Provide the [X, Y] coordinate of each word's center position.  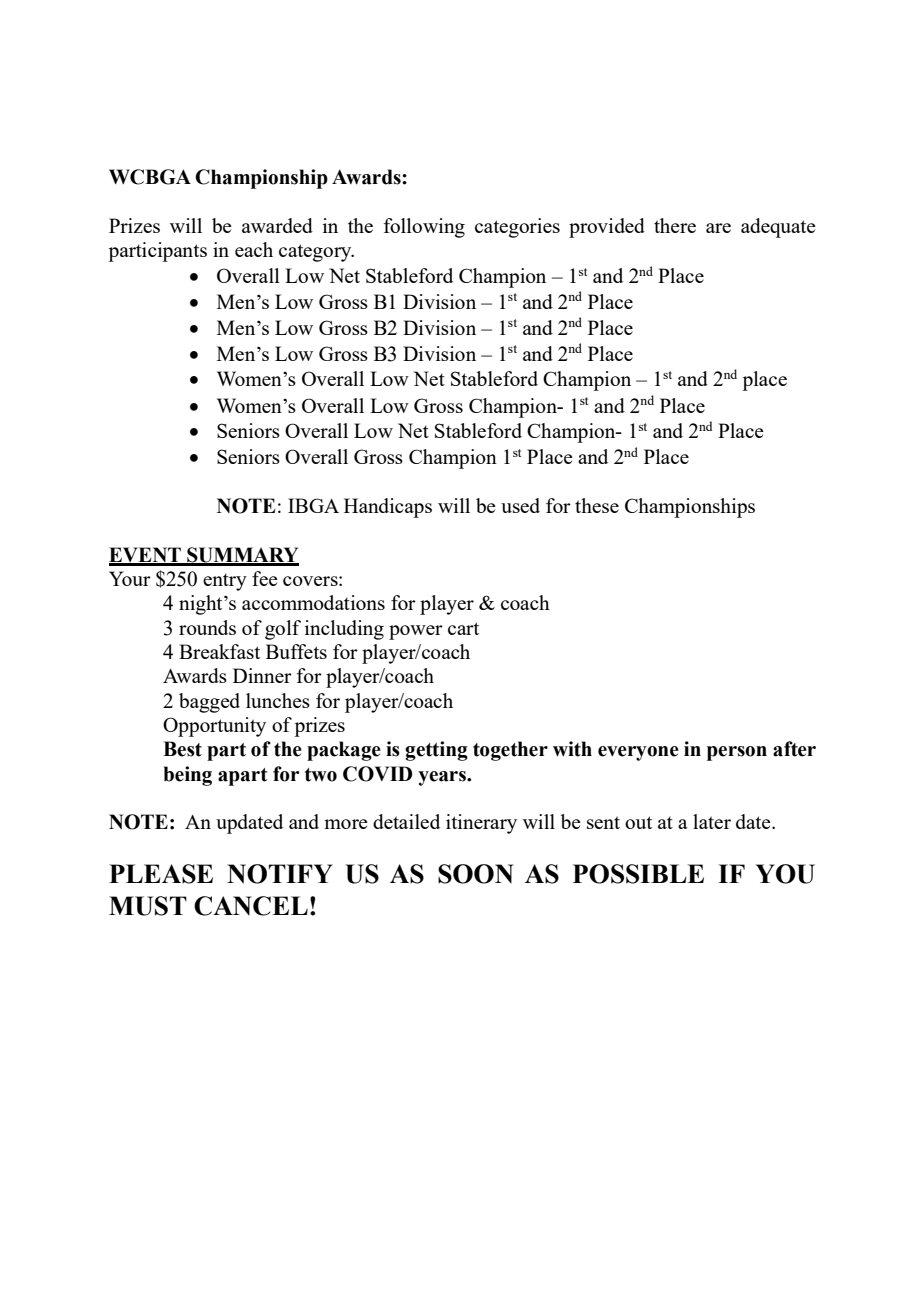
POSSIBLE [638, 874]
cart [463, 628]
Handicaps [388, 508]
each [254, 249]
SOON [476, 874]
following [424, 228]
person [737, 753]
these [597, 505]
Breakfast [219, 651]
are [718, 228]
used [520, 505]
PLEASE [161, 874]
